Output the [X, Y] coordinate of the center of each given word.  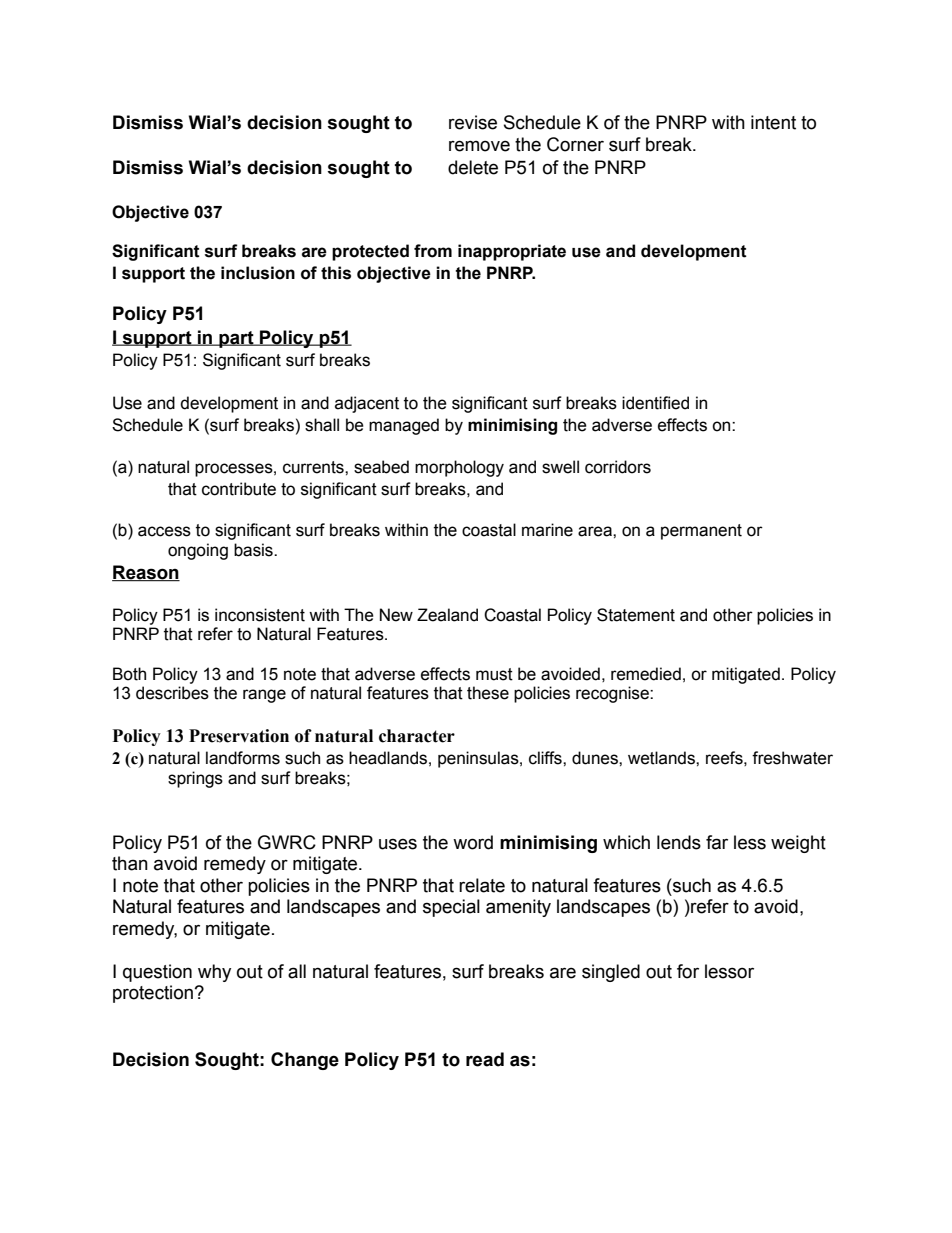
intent [773, 122]
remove [479, 146]
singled [611, 973]
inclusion [258, 273]
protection [154, 994]
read [485, 1059]
